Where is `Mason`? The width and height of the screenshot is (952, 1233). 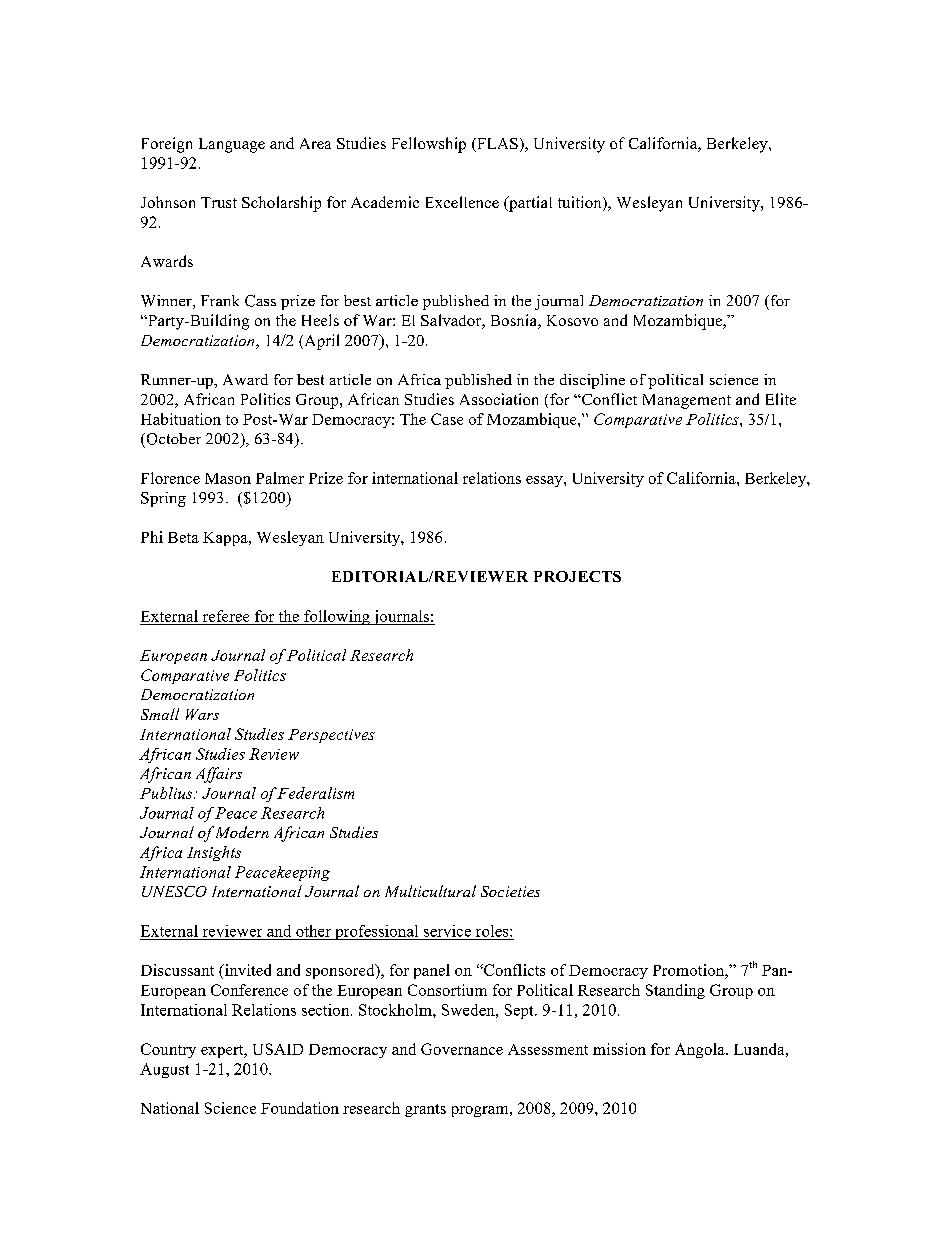
Mason is located at coordinates (228, 478).
